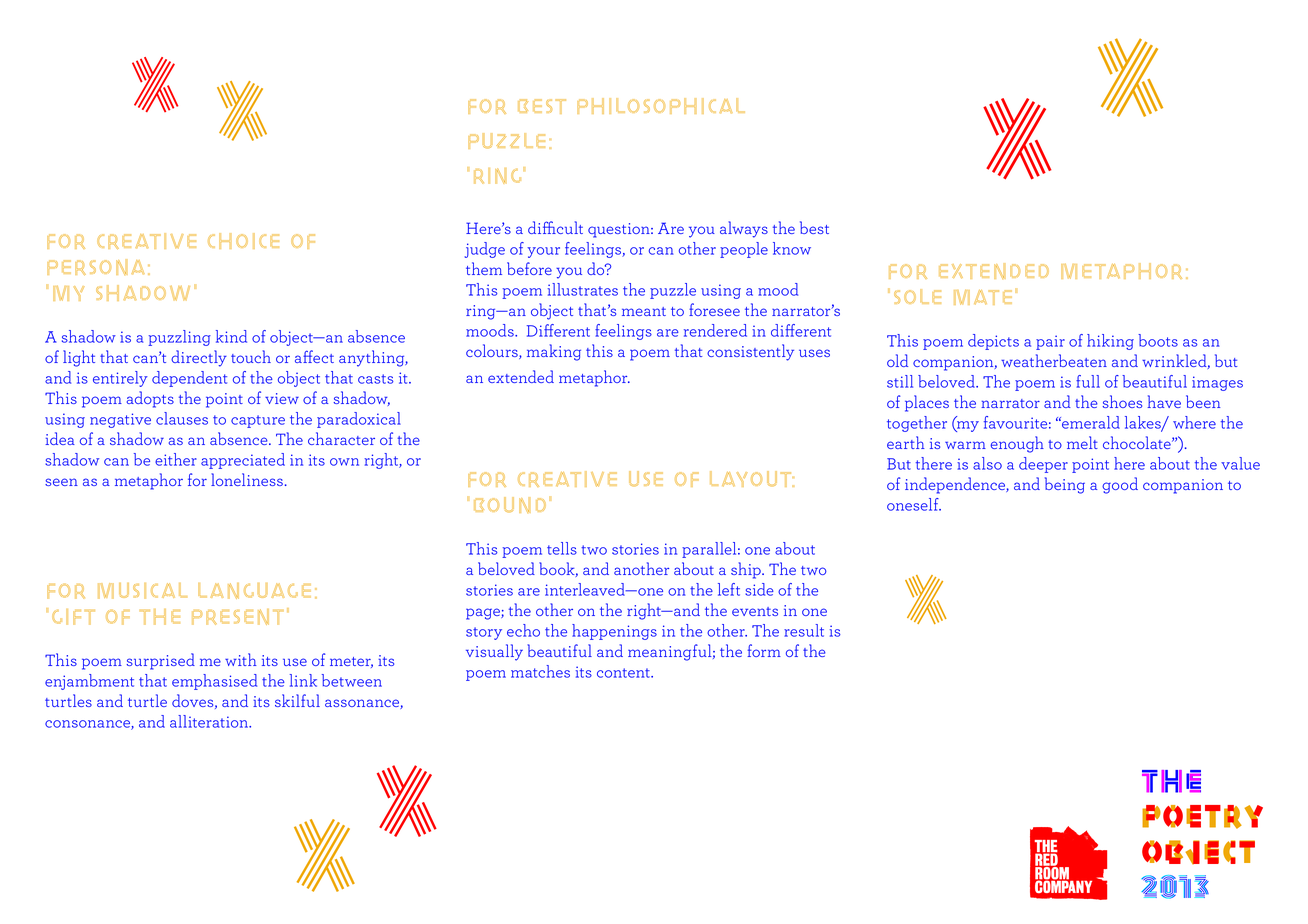 The image size is (1308, 924). Describe the element at coordinates (1122, 401) in the document. I see `shoes` at that location.
